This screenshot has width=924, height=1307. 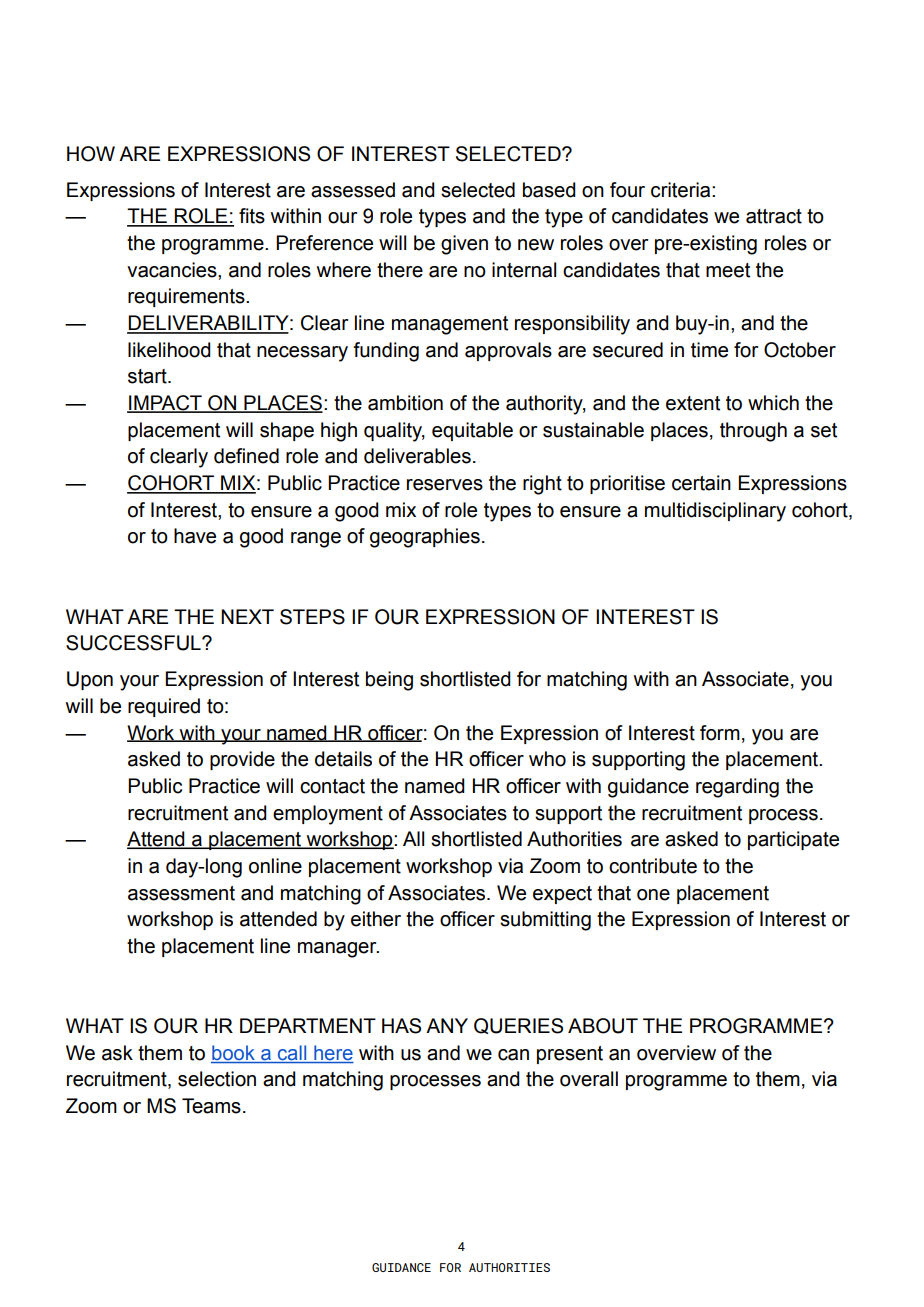 What do you see at coordinates (447, 1025) in the screenshot?
I see `ANY` at bounding box center [447, 1025].
